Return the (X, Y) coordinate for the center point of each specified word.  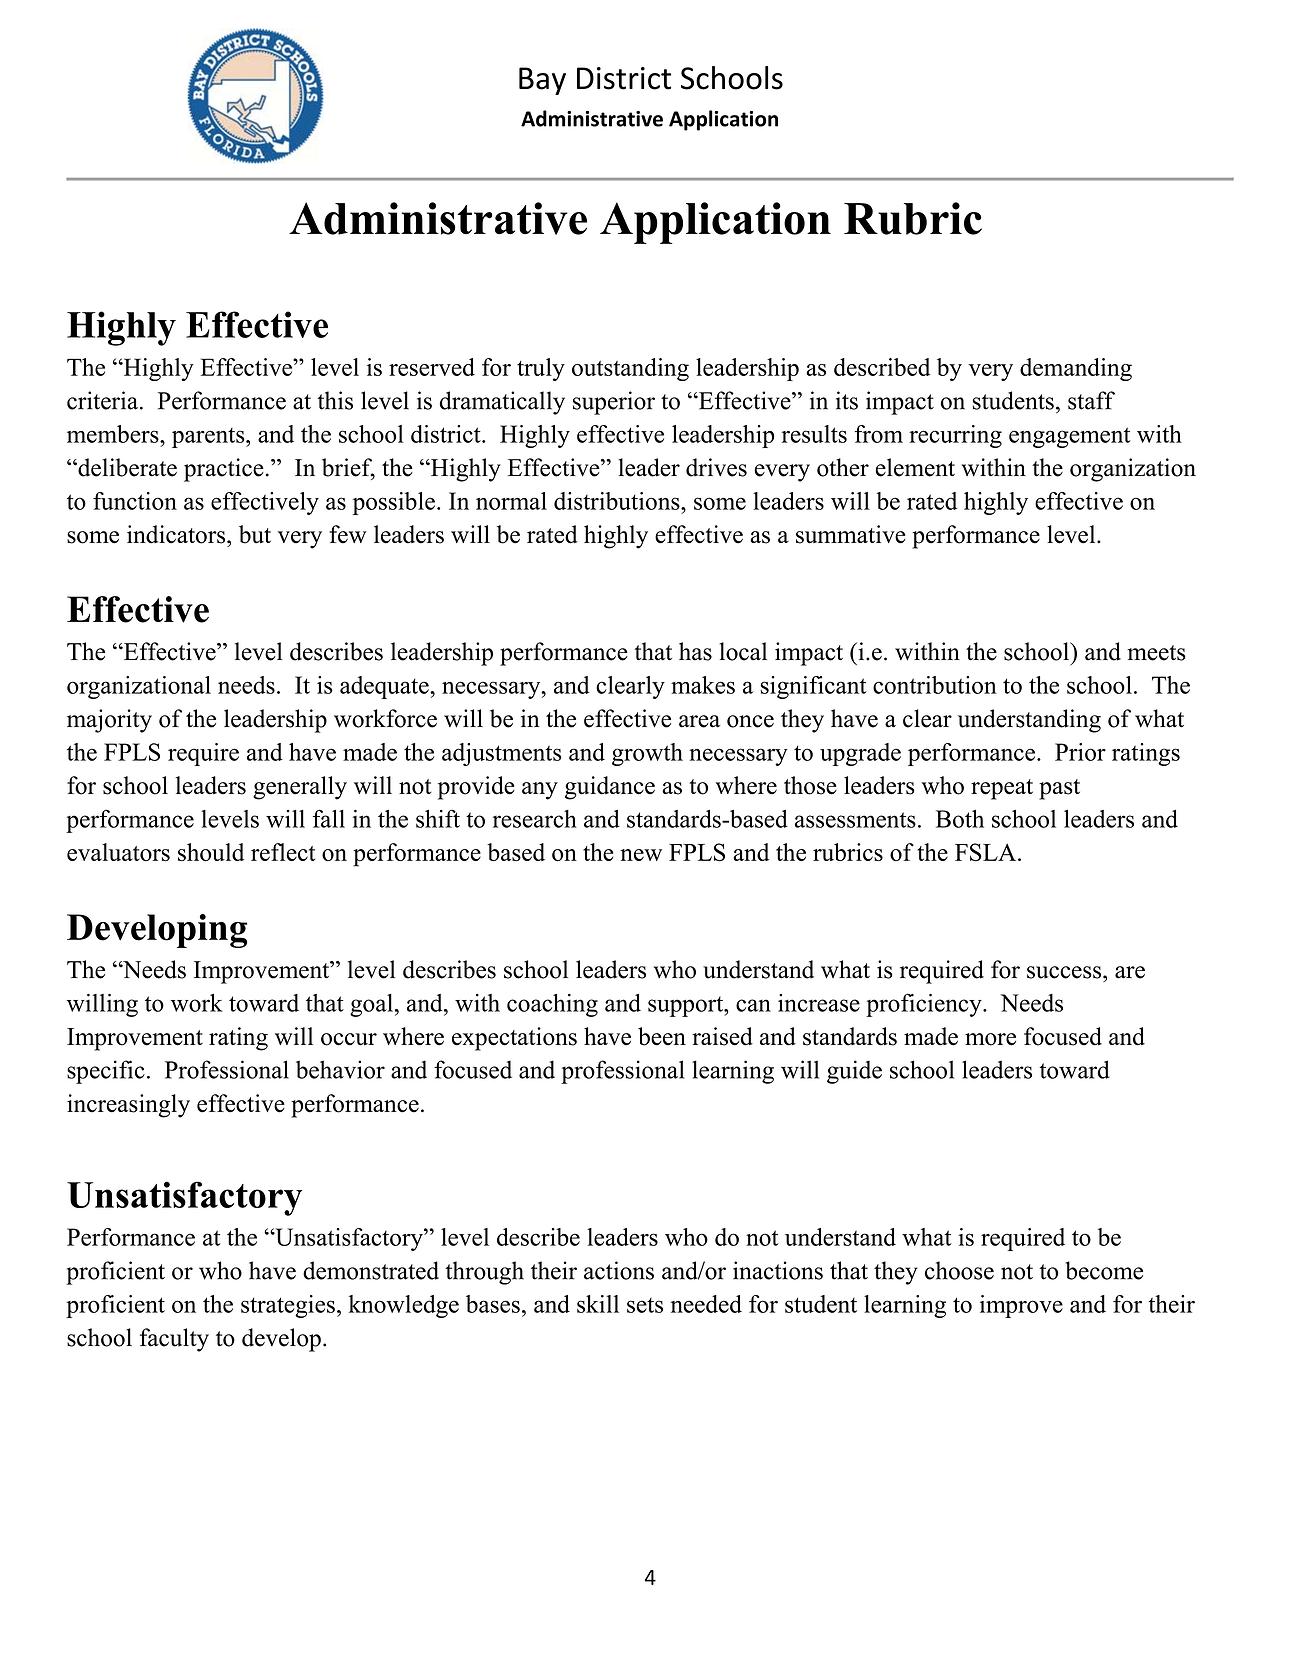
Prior (1080, 752)
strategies (288, 1306)
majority (109, 721)
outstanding (630, 369)
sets (645, 1305)
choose (959, 1270)
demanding (1076, 369)
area (699, 721)
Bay (542, 81)
